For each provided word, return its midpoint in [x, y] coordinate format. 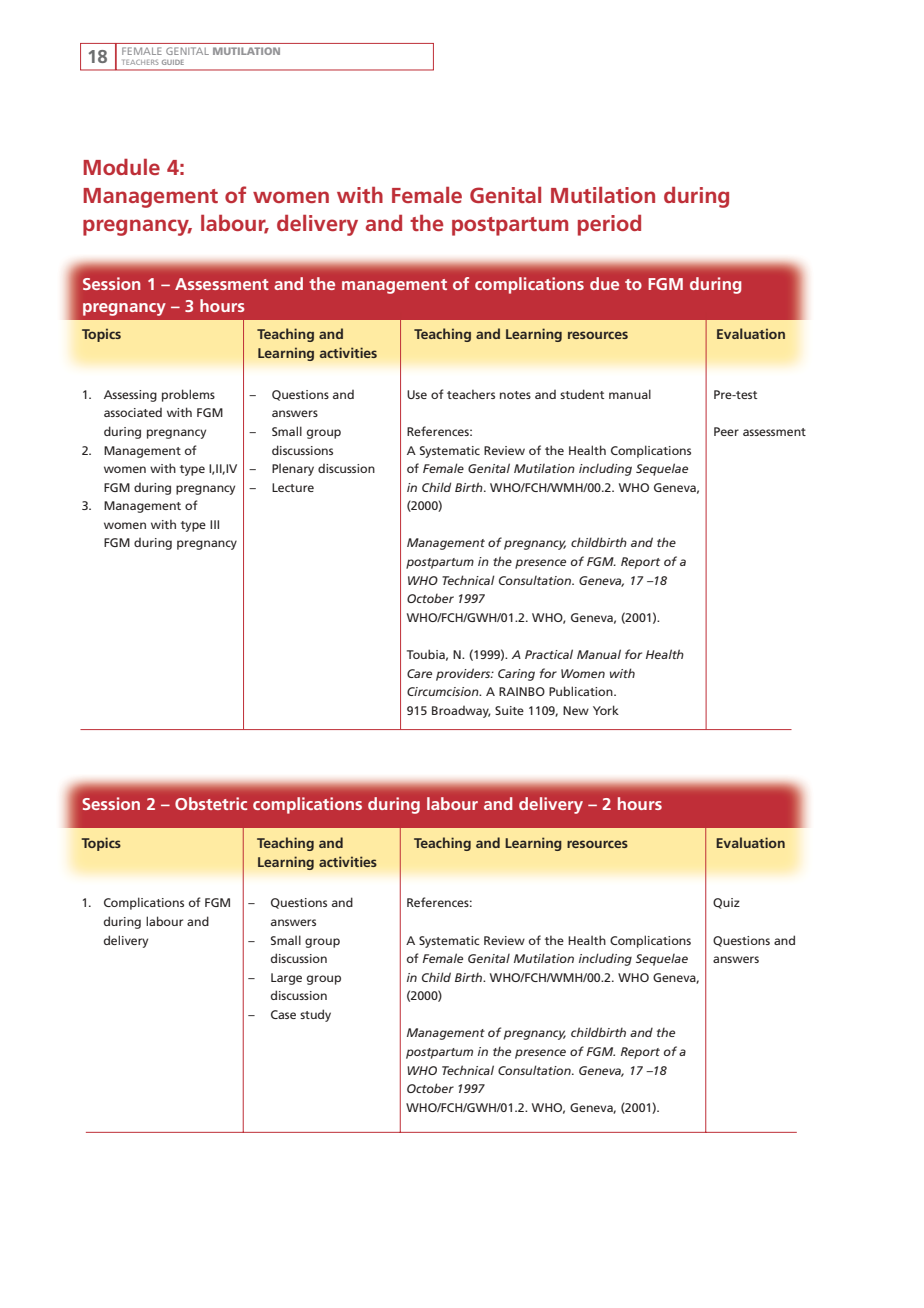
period [609, 225]
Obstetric [211, 803]
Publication [582, 691]
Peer [726, 431]
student [582, 394]
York [606, 710]
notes [515, 395]
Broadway [461, 712]
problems [188, 395]
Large [286, 979]
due [604, 283]
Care [419, 673]
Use [417, 394]
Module [121, 167]
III [214, 524]
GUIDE [173, 62]
